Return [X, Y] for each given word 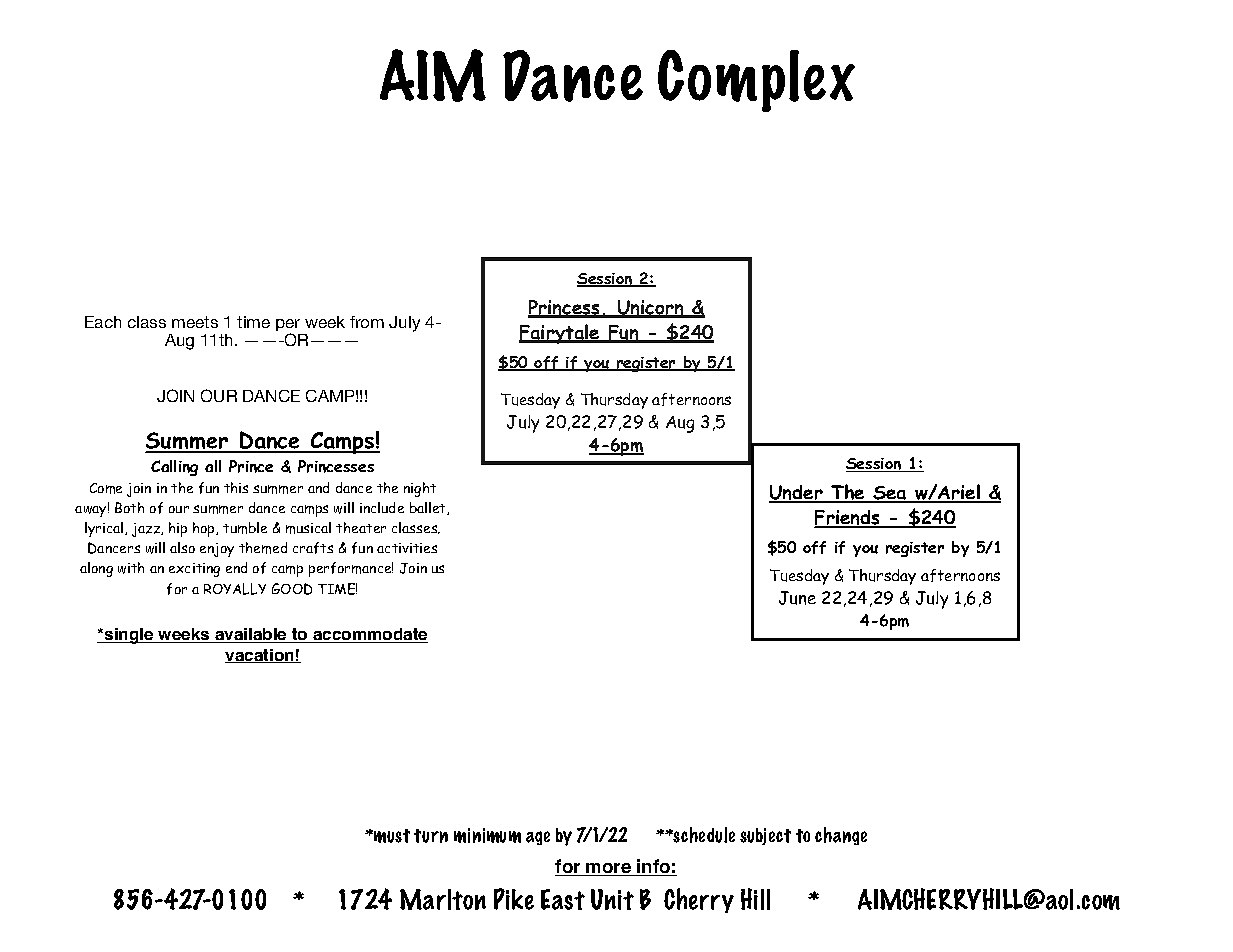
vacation [260, 656]
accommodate [369, 635]
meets [195, 322]
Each [103, 322]
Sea [890, 494]
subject [765, 836]
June [797, 598]
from [367, 322]
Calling [174, 468]
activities [407, 548]
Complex [756, 81]
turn [431, 836]
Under [797, 494]
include [382, 507]
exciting [194, 570]
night [420, 489]
